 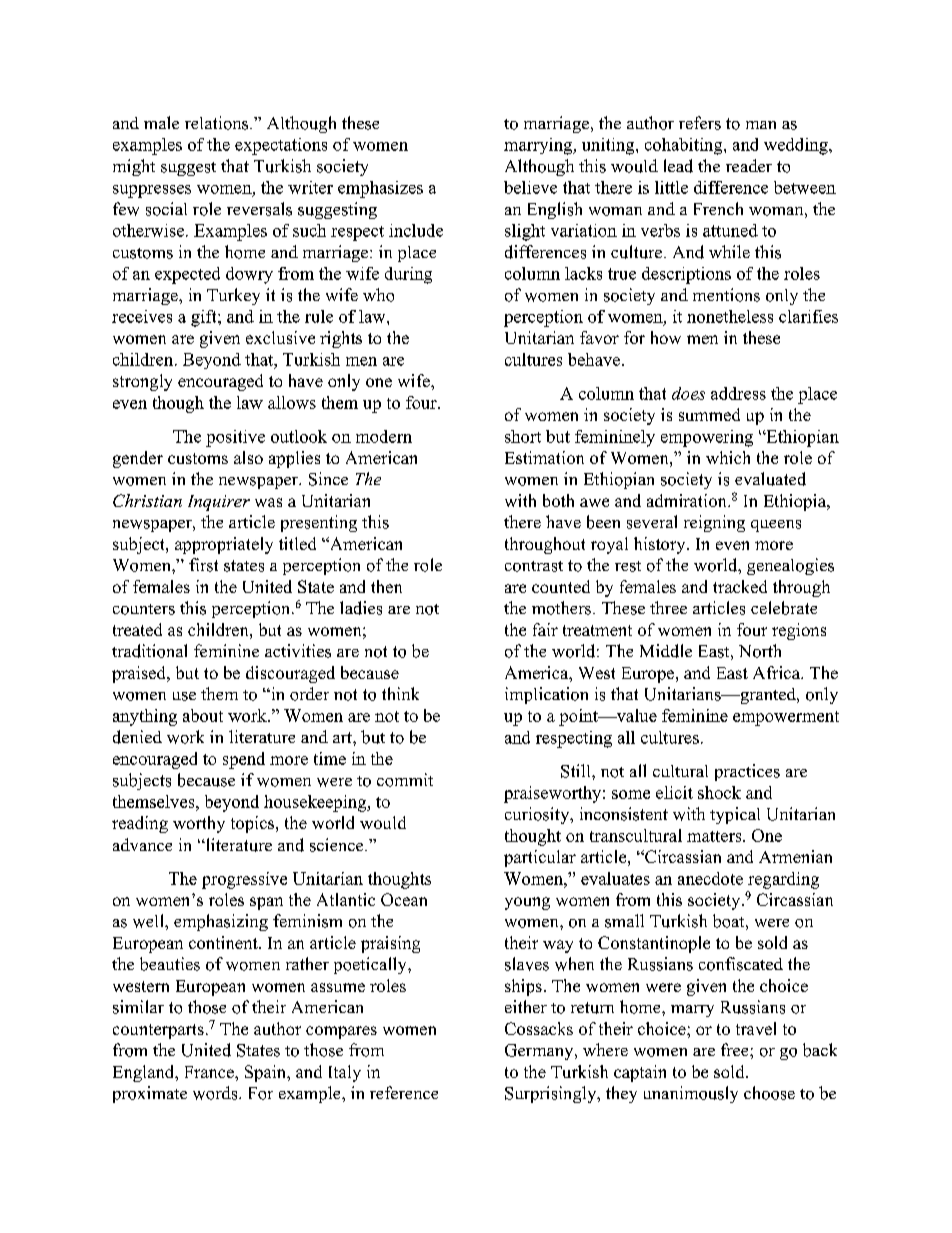 I want to click on short, so click(x=523, y=436).
